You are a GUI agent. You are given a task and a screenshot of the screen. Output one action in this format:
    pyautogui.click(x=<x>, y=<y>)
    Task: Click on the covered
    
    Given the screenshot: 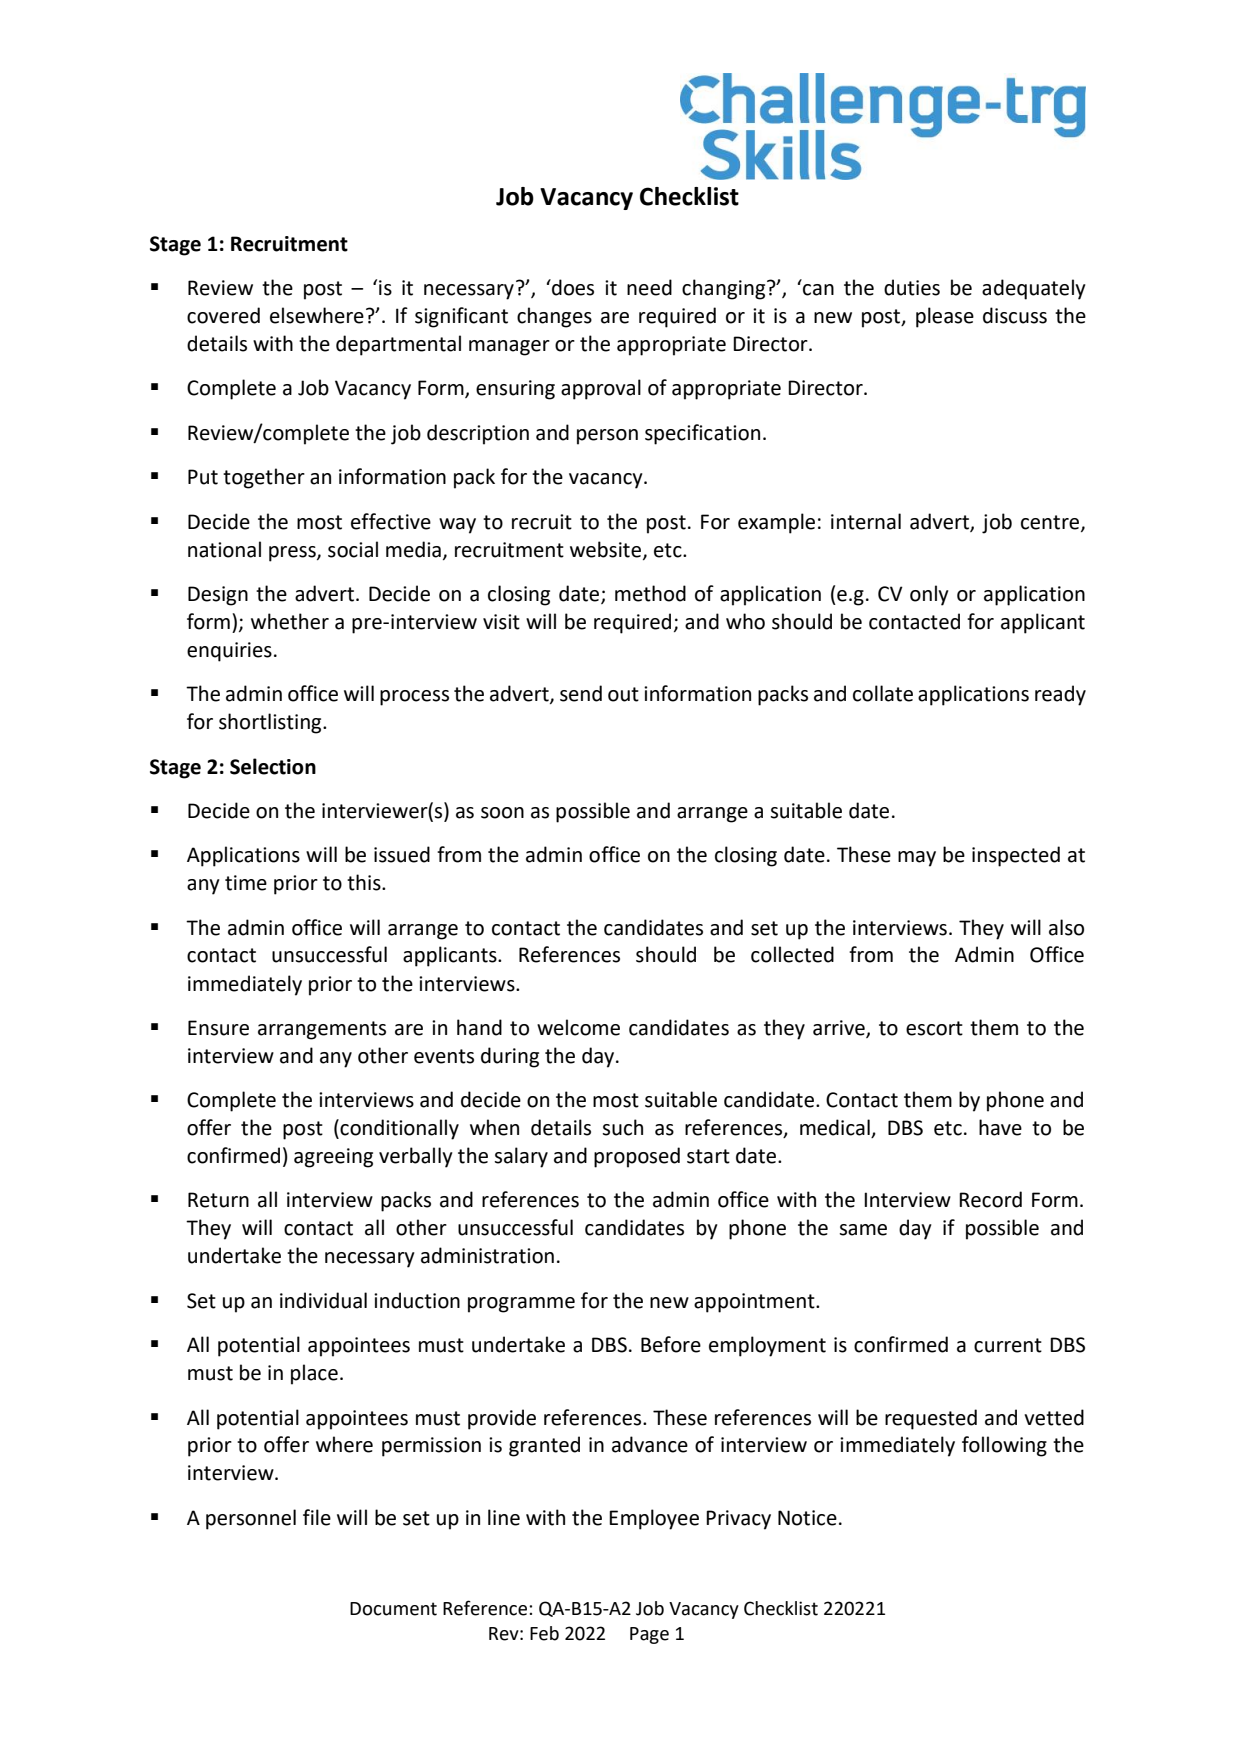 What is the action you would take?
    pyautogui.click(x=223, y=315)
